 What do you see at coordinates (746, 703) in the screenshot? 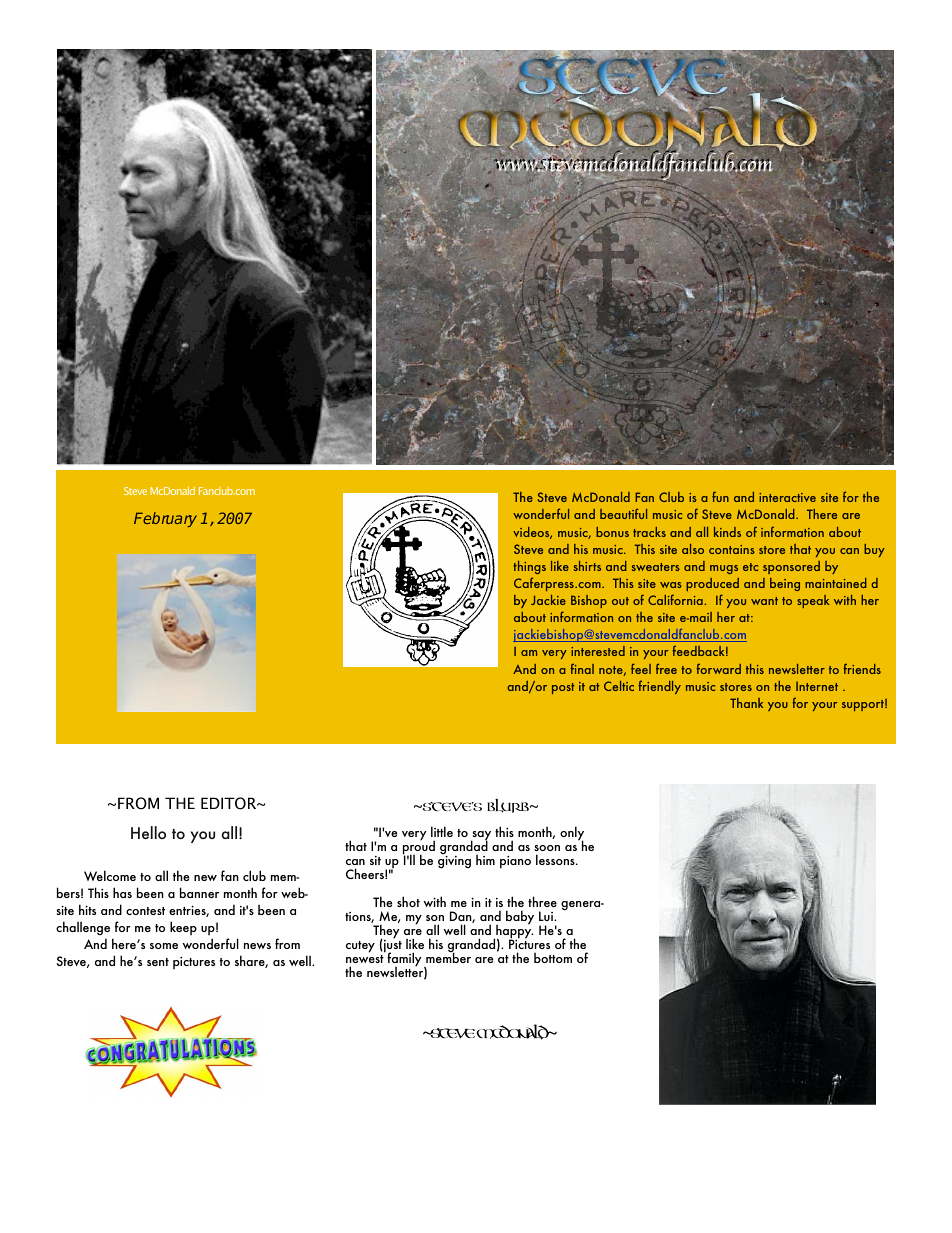
I see `Thank` at bounding box center [746, 703].
